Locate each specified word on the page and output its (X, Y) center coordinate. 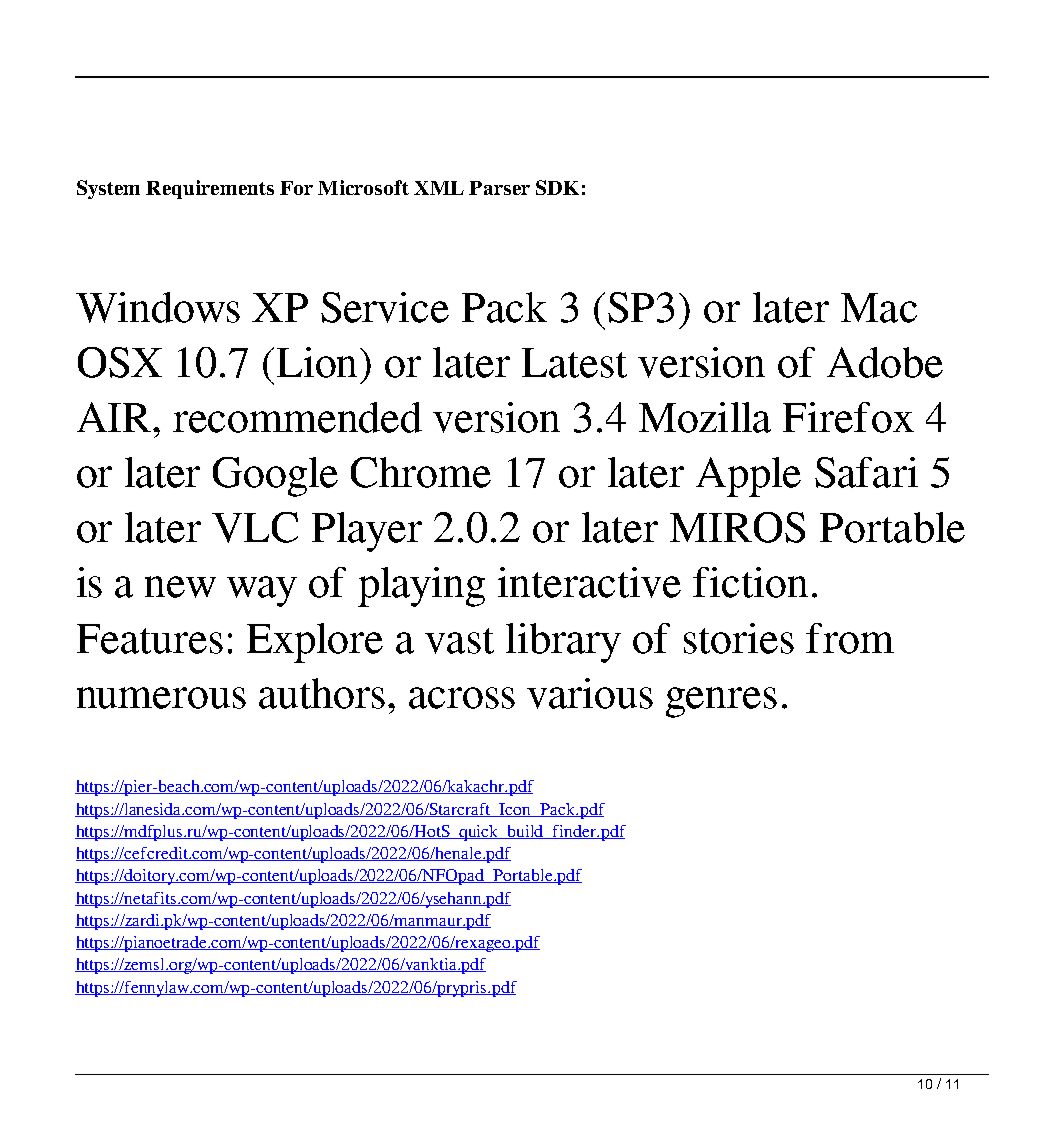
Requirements (210, 189)
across (462, 698)
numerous (161, 698)
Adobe (885, 362)
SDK (557, 187)
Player (367, 532)
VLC (255, 527)
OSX (120, 362)
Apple (748, 477)
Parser (499, 188)
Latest (574, 363)
